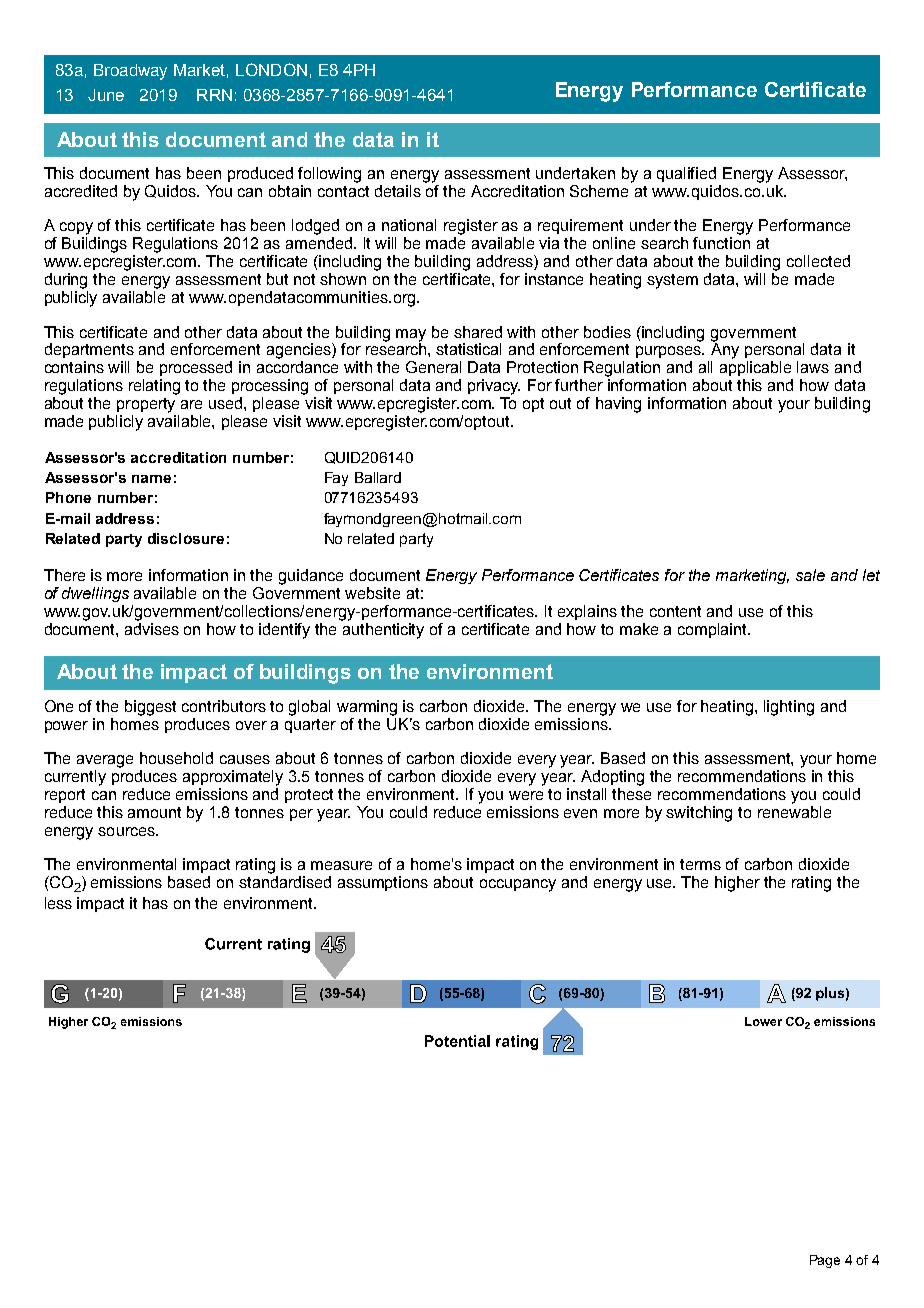  Describe the element at coordinates (810, 575) in the screenshot. I see `sale` at that location.
